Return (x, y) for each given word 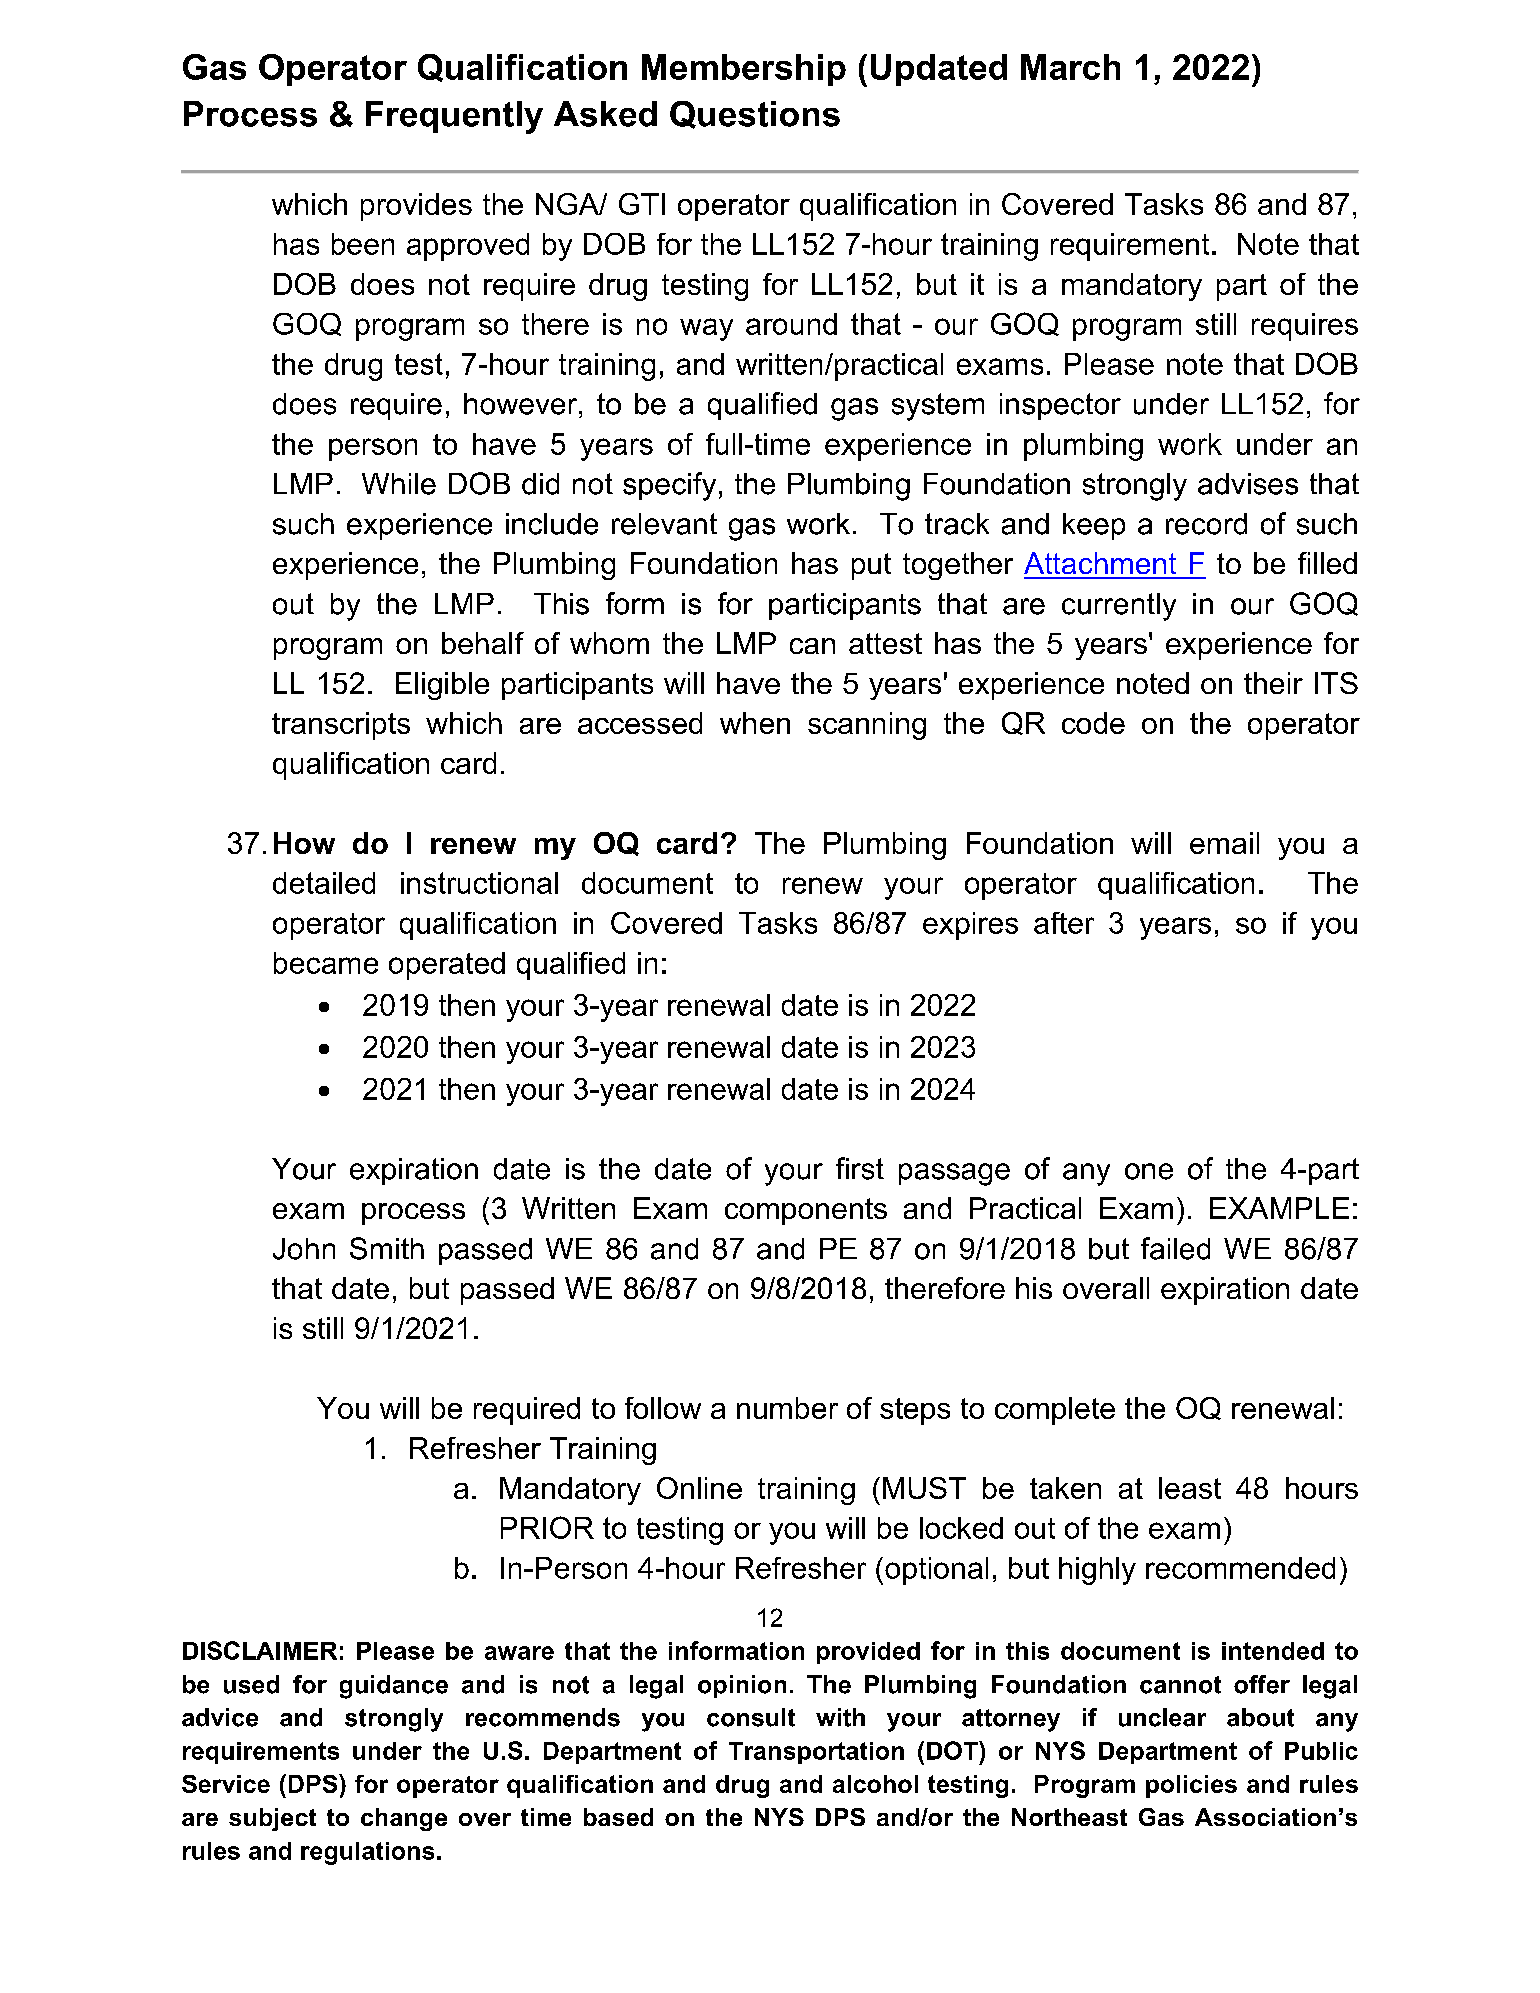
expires (970, 926)
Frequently (454, 117)
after (1064, 923)
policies (1191, 1786)
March (1070, 67)
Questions (755, 115)
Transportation (816, 1753)
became (326, 963)
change (404, 1819)
